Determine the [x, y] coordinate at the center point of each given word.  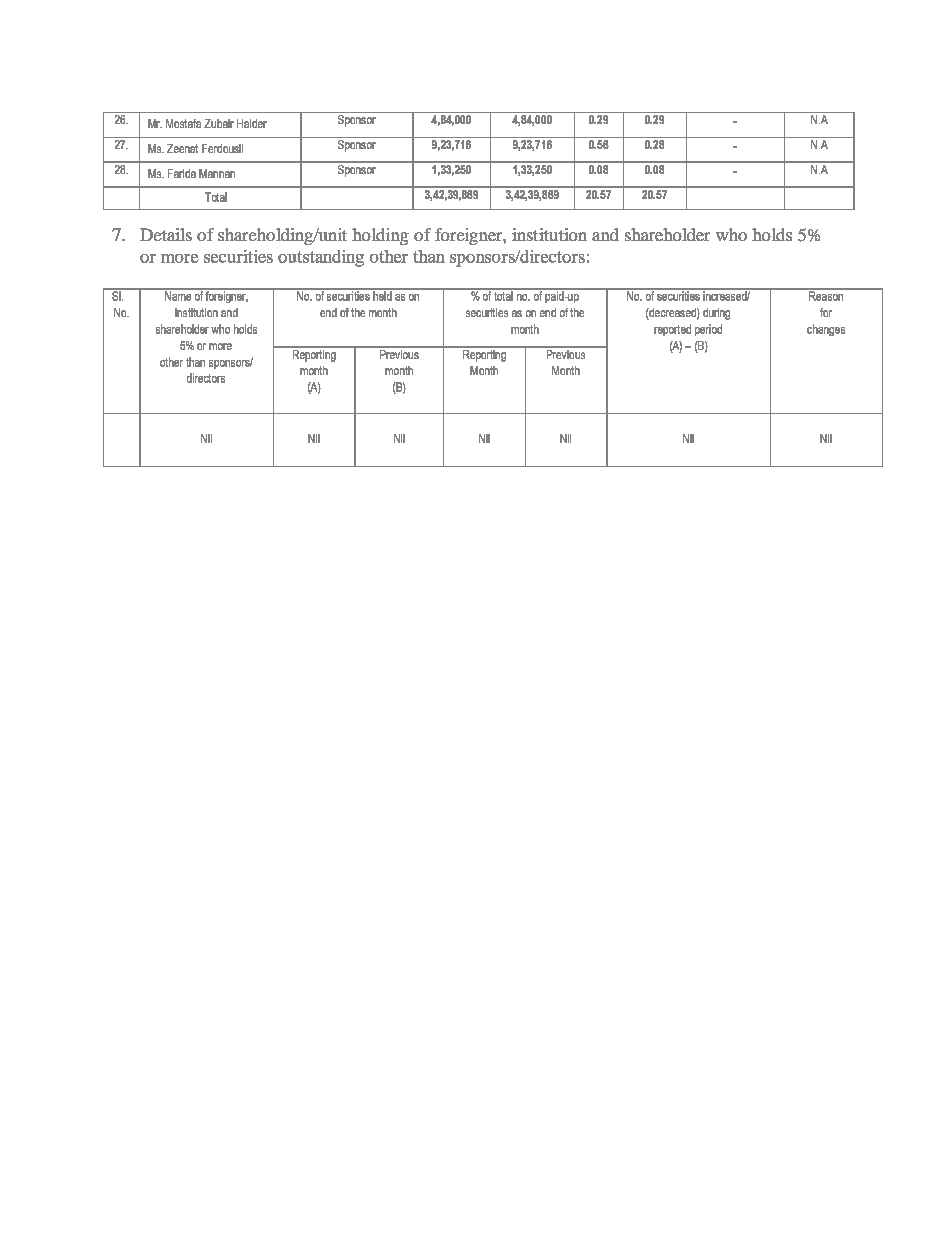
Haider [252, 123]
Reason [826, 295]
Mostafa [183, 123]
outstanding [321, 258]
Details [166, 234]
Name [178, 295]
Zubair [219, 123]
